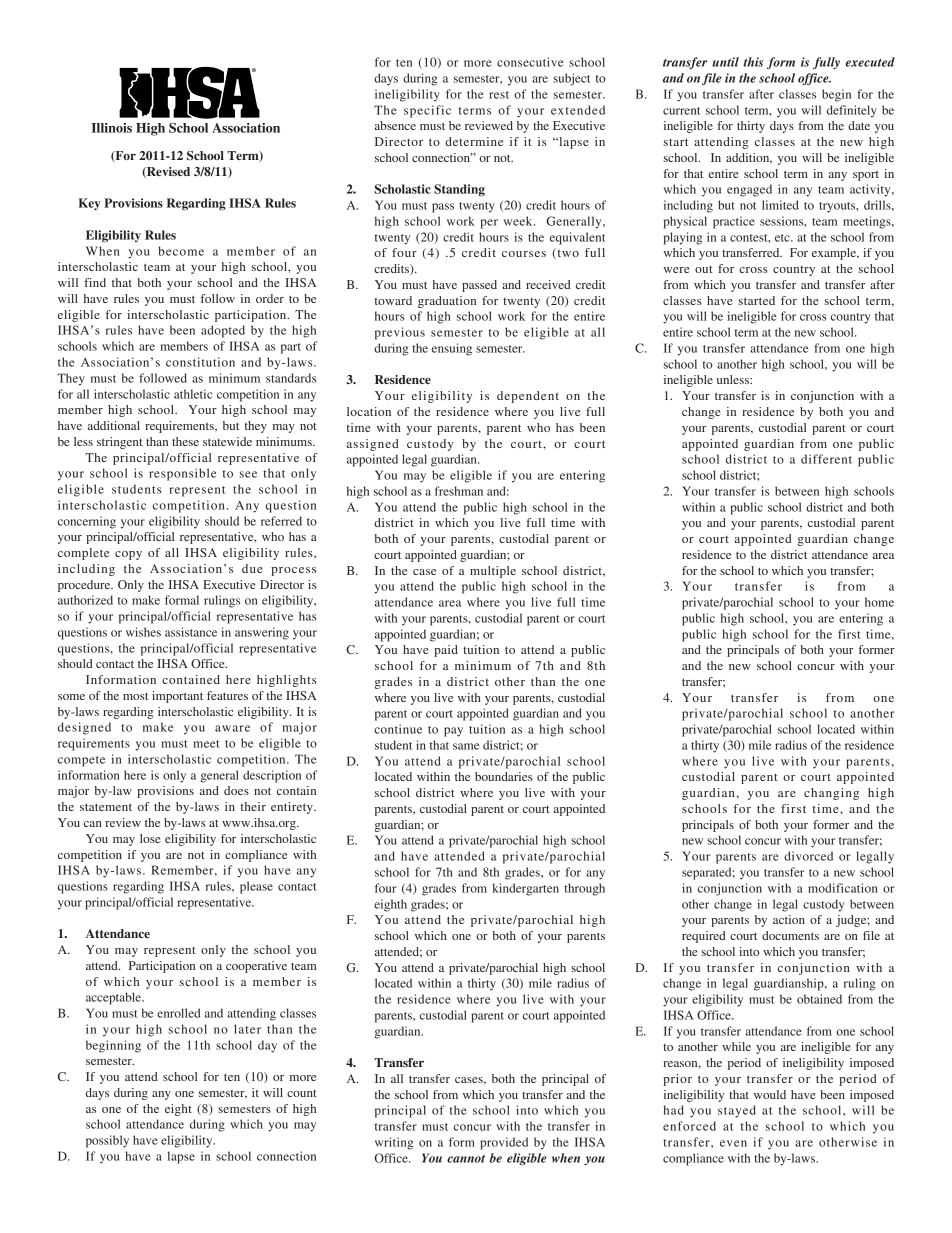  Describe the element at coordinates (753, 62) in the document. I see `this` at that location.
